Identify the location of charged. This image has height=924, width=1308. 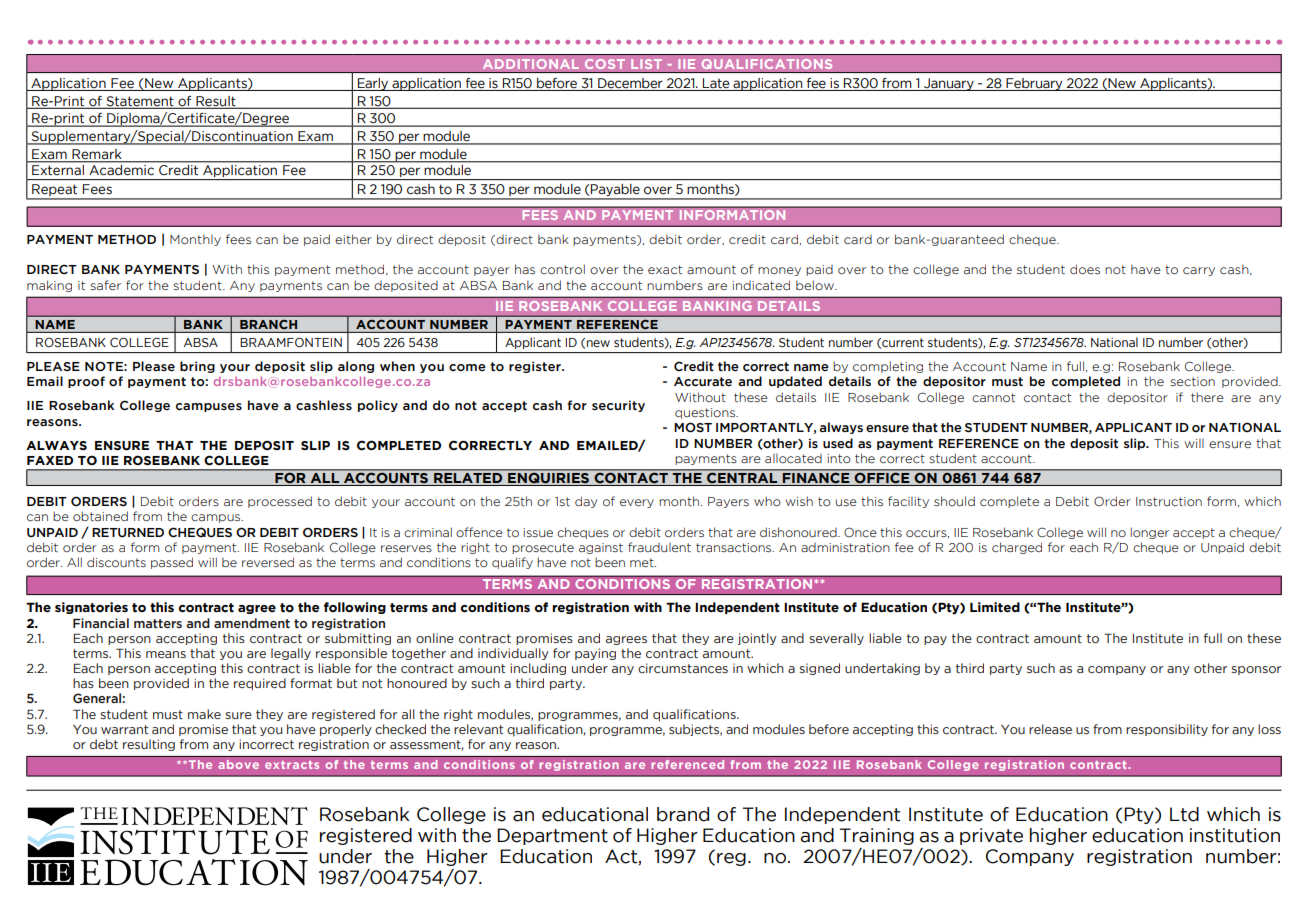
(1017, 548).
